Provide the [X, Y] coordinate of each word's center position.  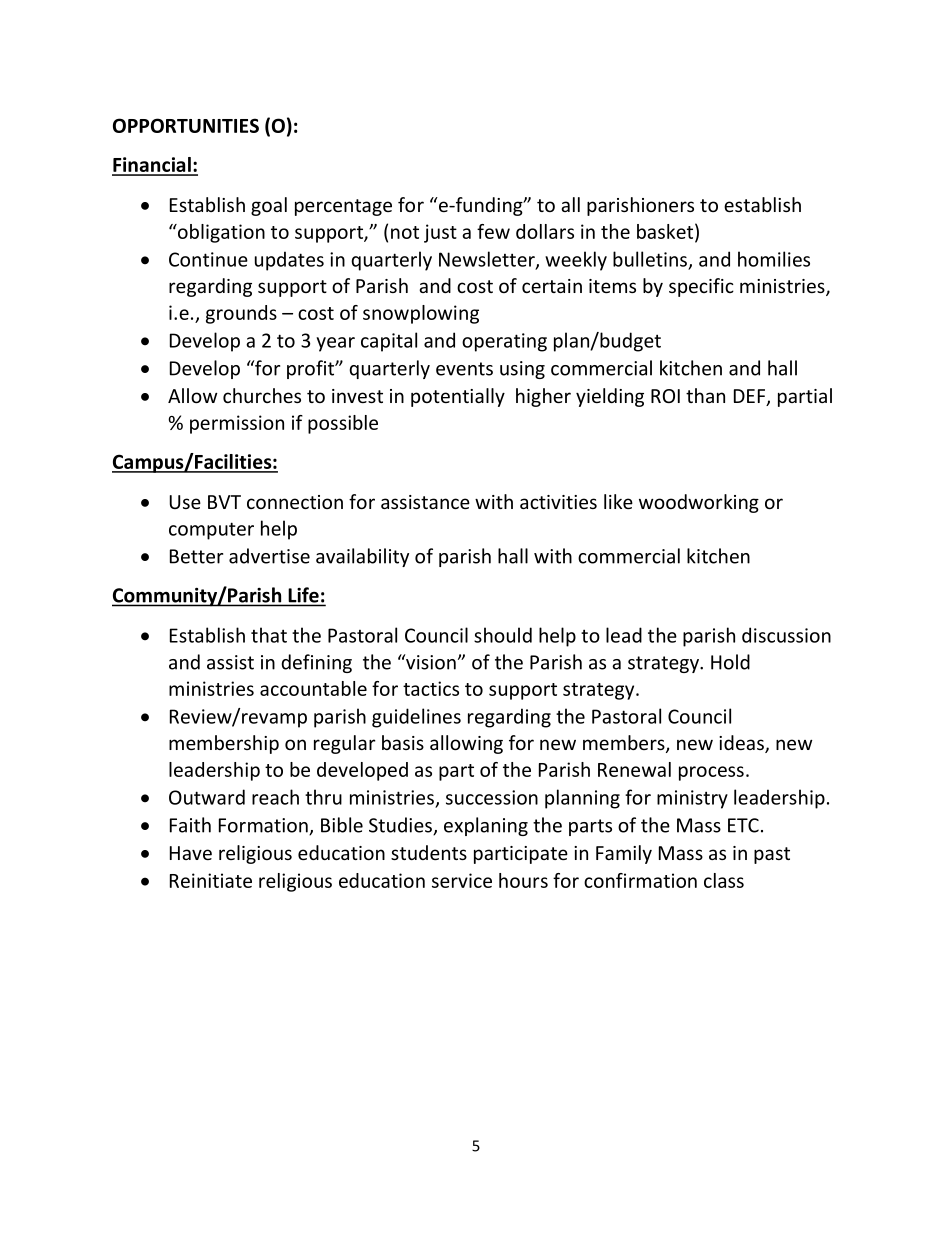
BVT [224, 502]
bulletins [650, 259]
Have [191, 853]
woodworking [699, 503]
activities [558, 502]
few [493, 231]
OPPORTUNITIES [186, 125]
